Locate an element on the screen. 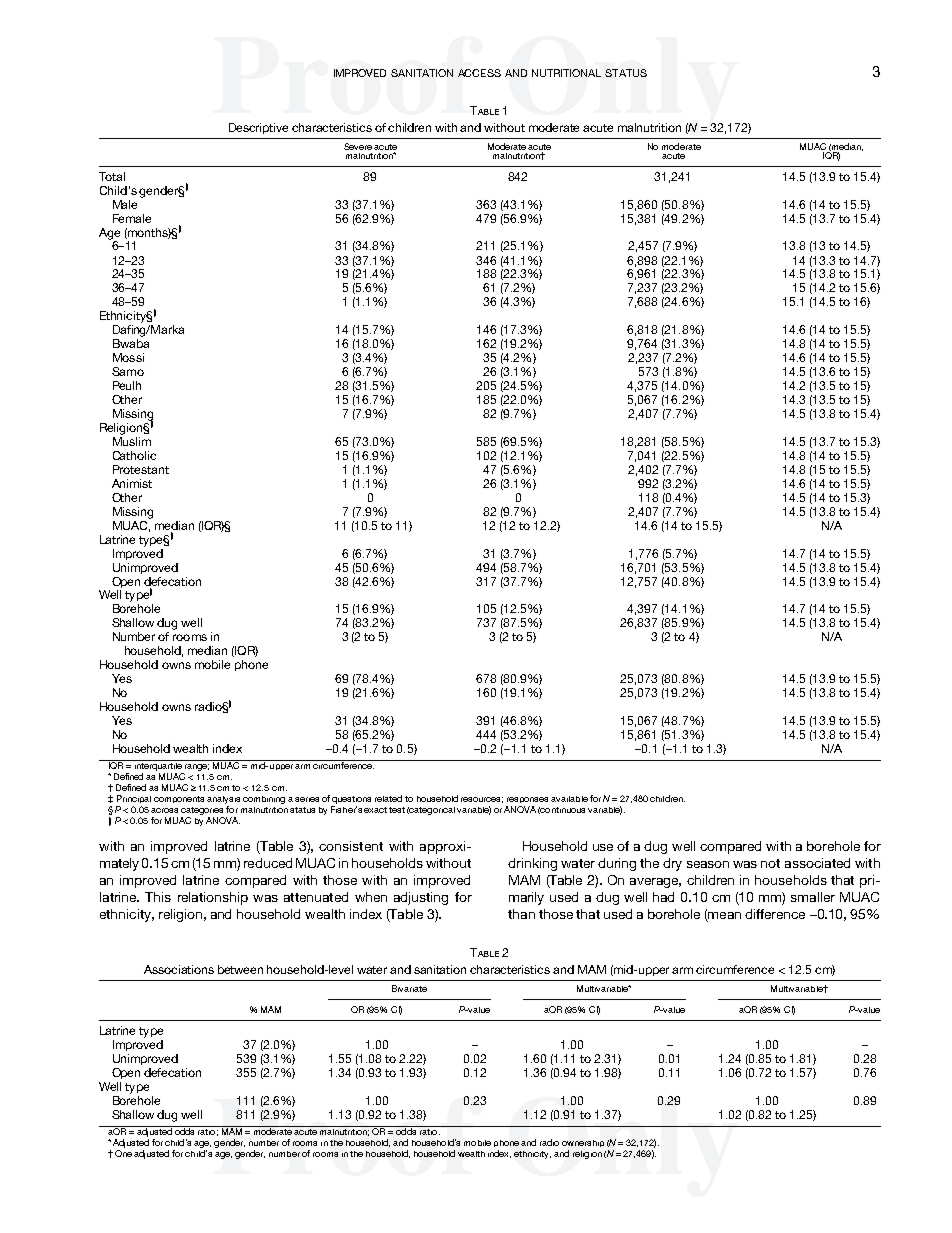  Muslim is located at coordinates (132, 441).
